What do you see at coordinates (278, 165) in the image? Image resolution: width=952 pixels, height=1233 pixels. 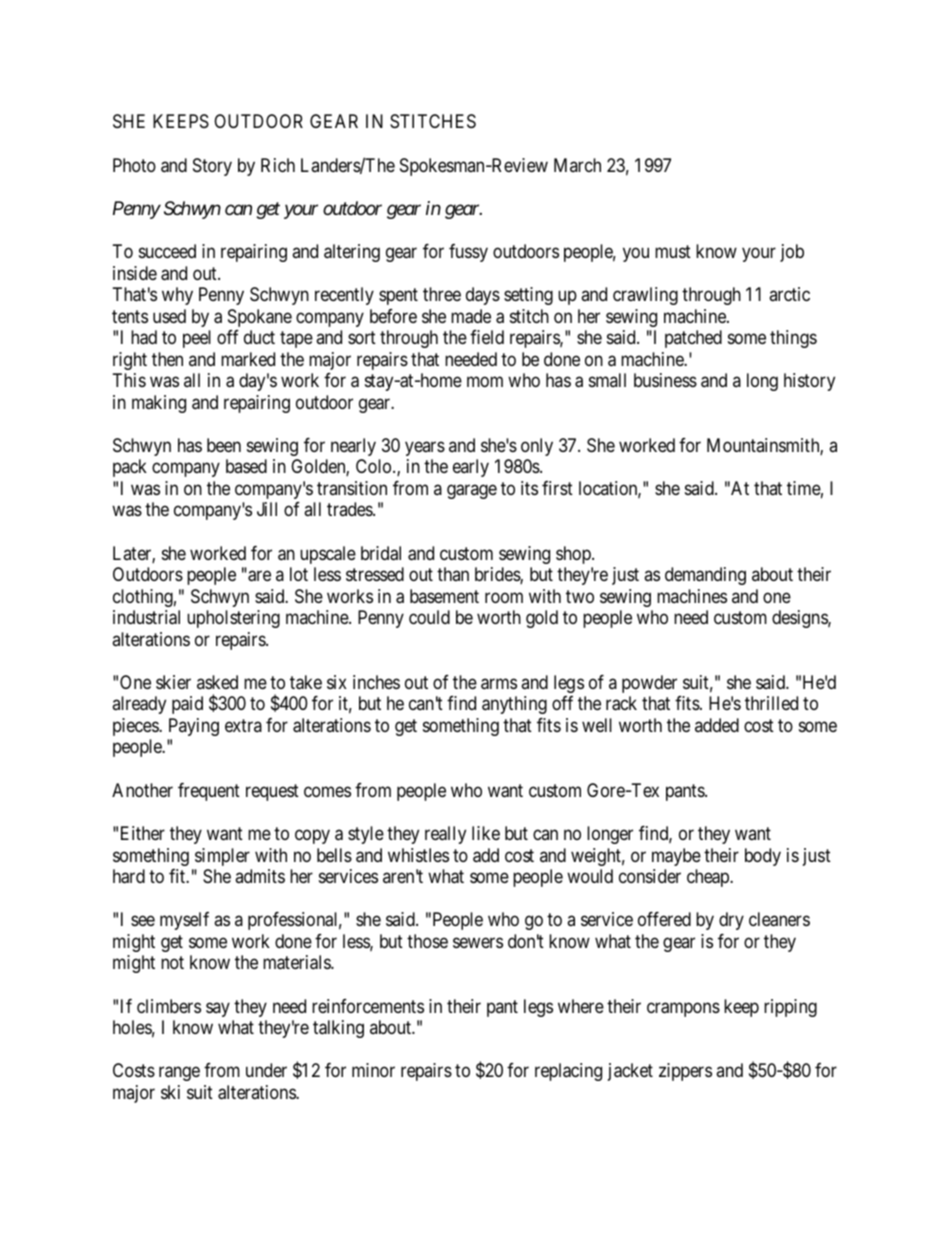 I see `Rich` at bounding box center [278, 165].
